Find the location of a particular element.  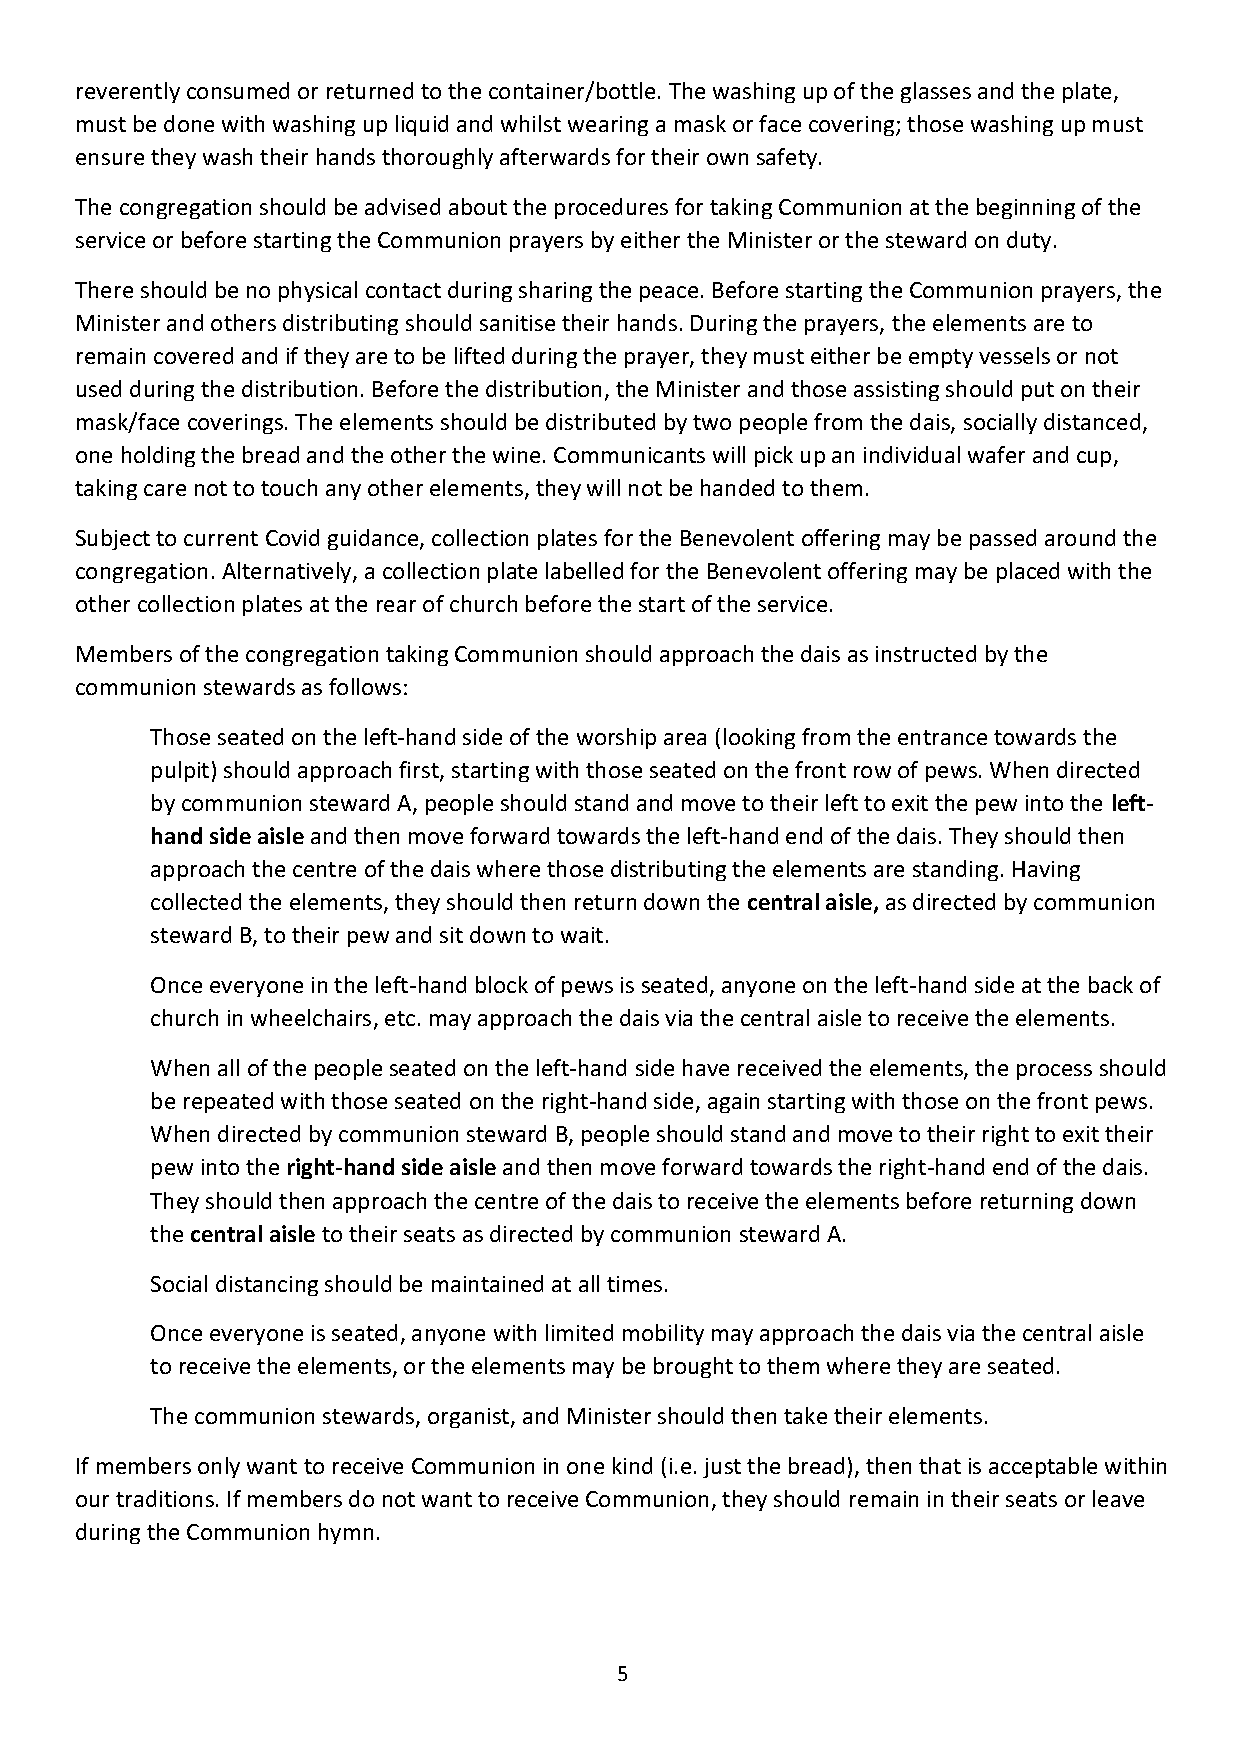

distributed is located at coordinates (600, 421).
